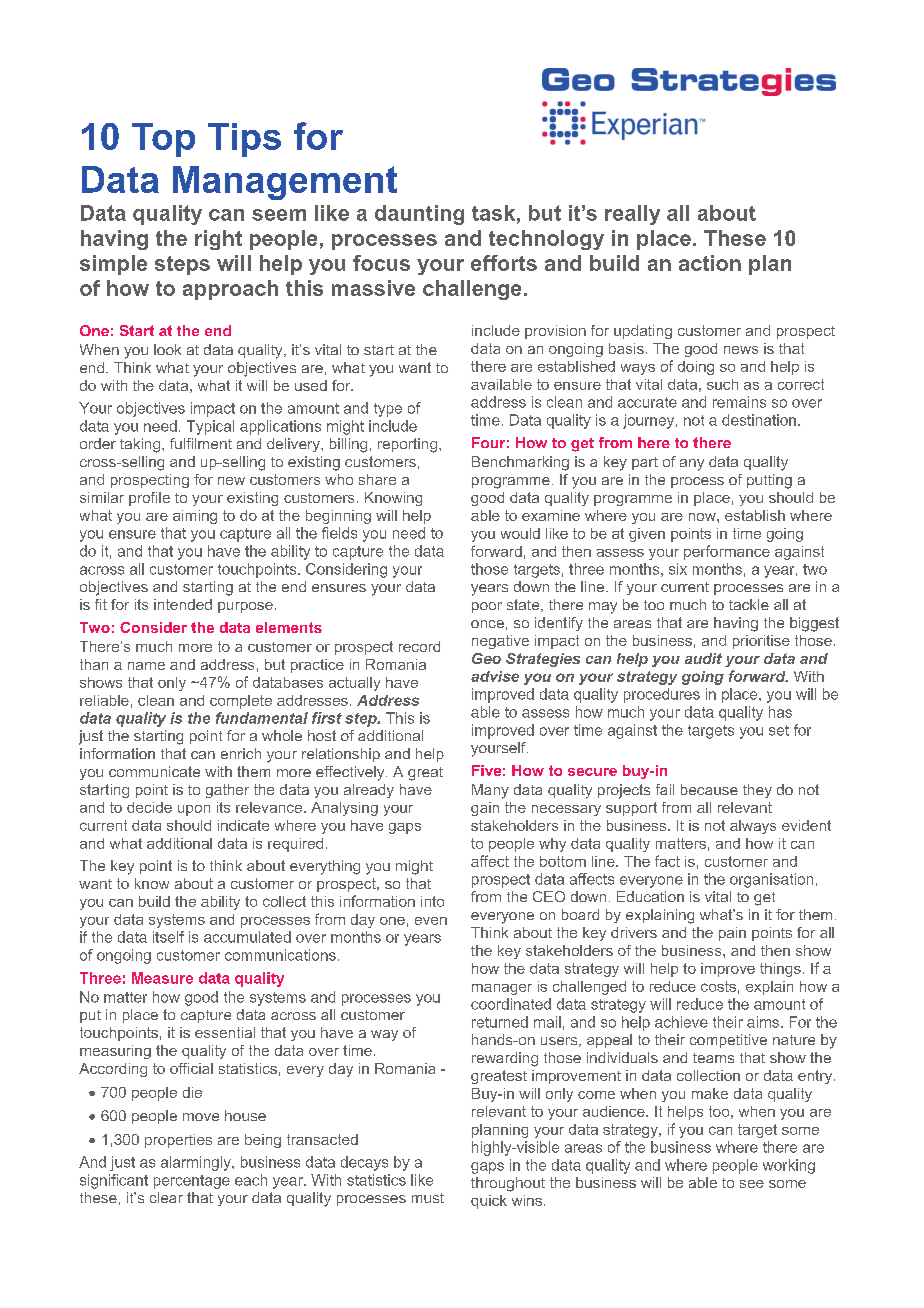 Image resolution: width=924 pixels, height=1308 pixels. I want to click on aiming, so click(195, 517).
